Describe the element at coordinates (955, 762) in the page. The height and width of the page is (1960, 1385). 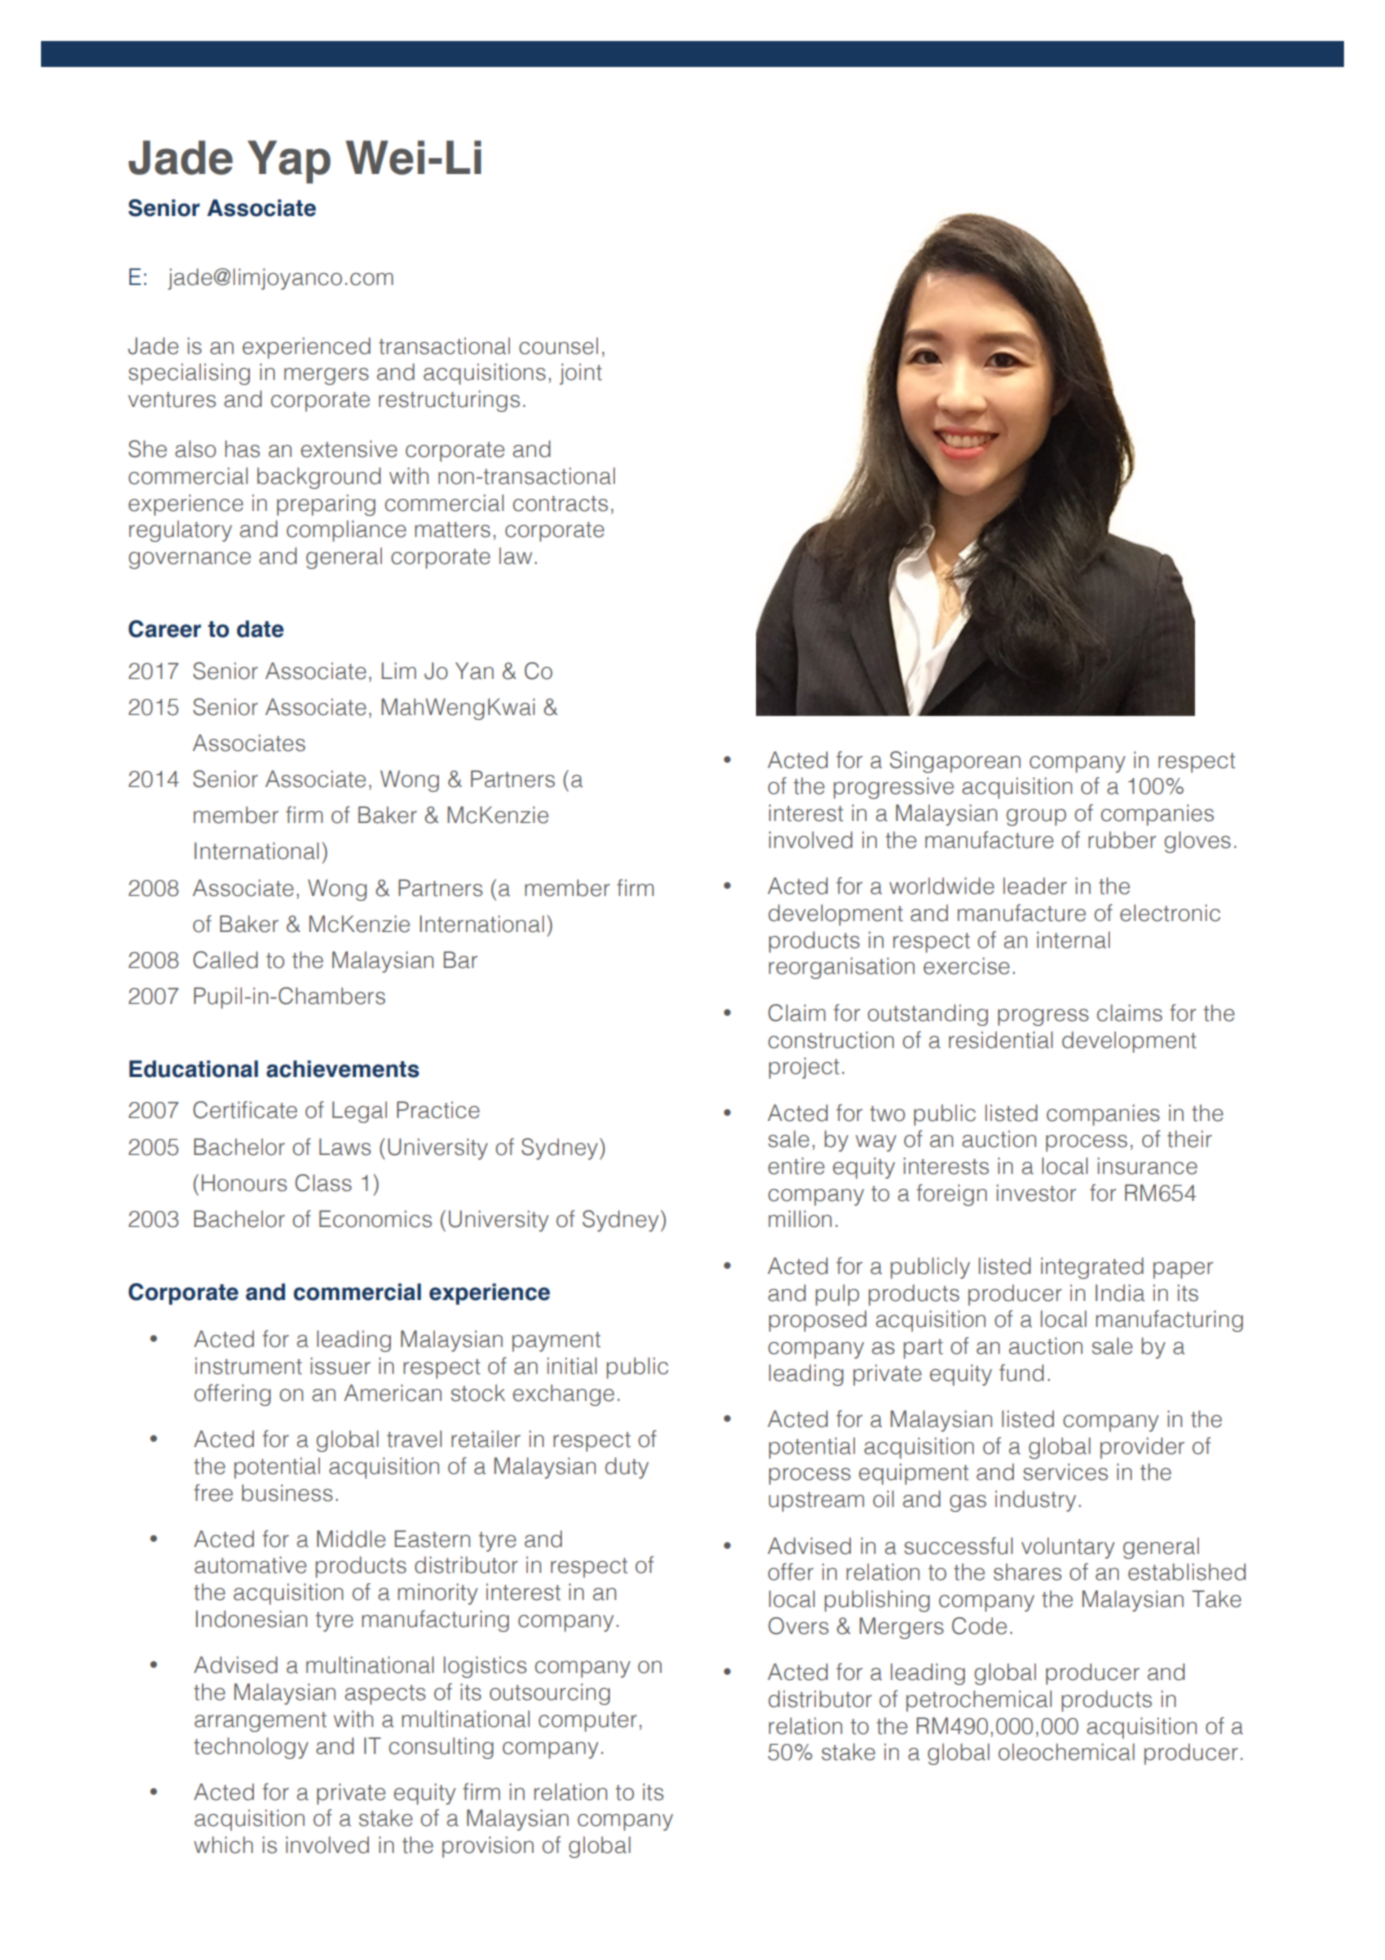
I see `Singaporean` at that location.
